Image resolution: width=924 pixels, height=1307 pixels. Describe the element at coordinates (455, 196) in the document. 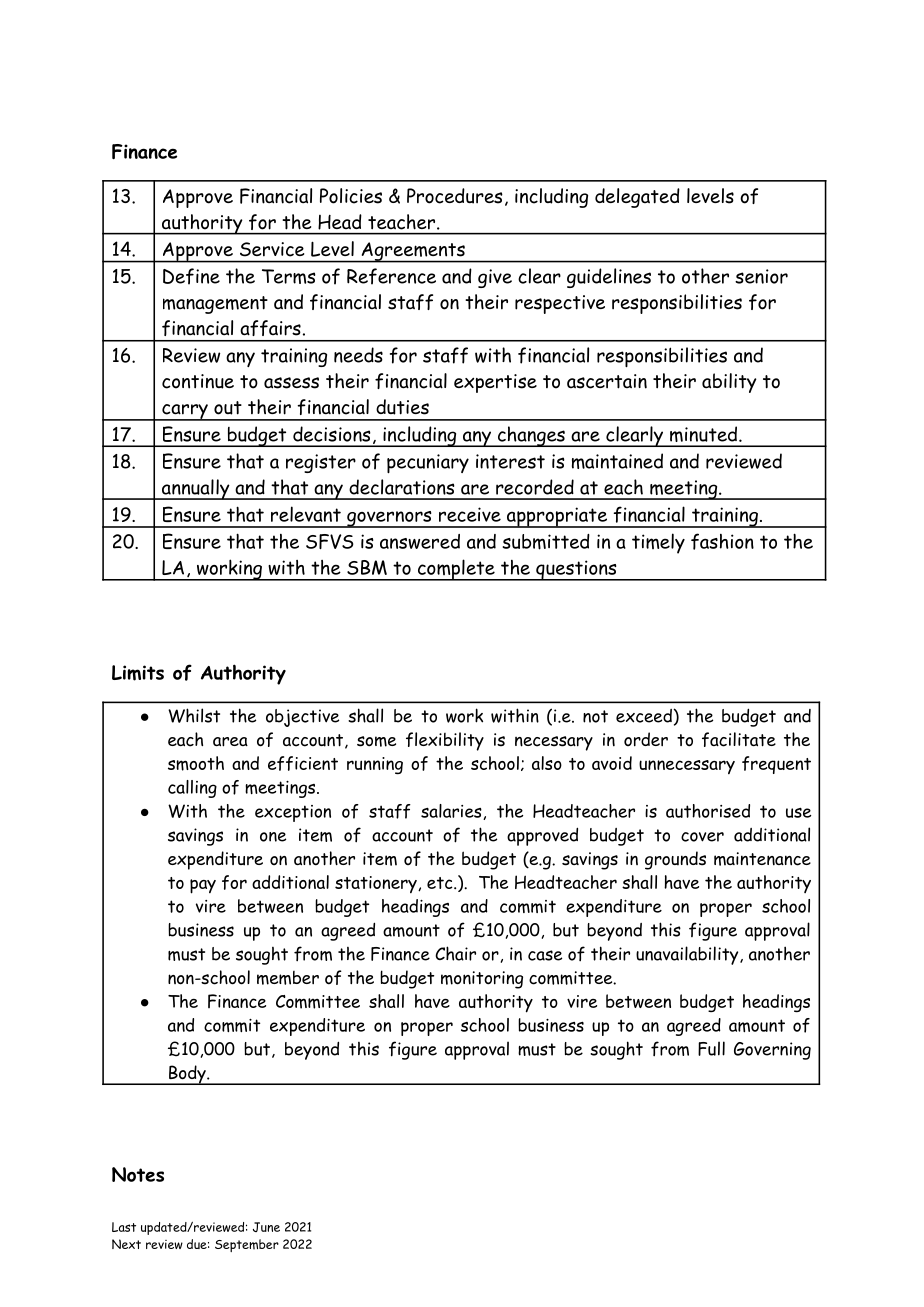

I see `Procedures` at that location.
